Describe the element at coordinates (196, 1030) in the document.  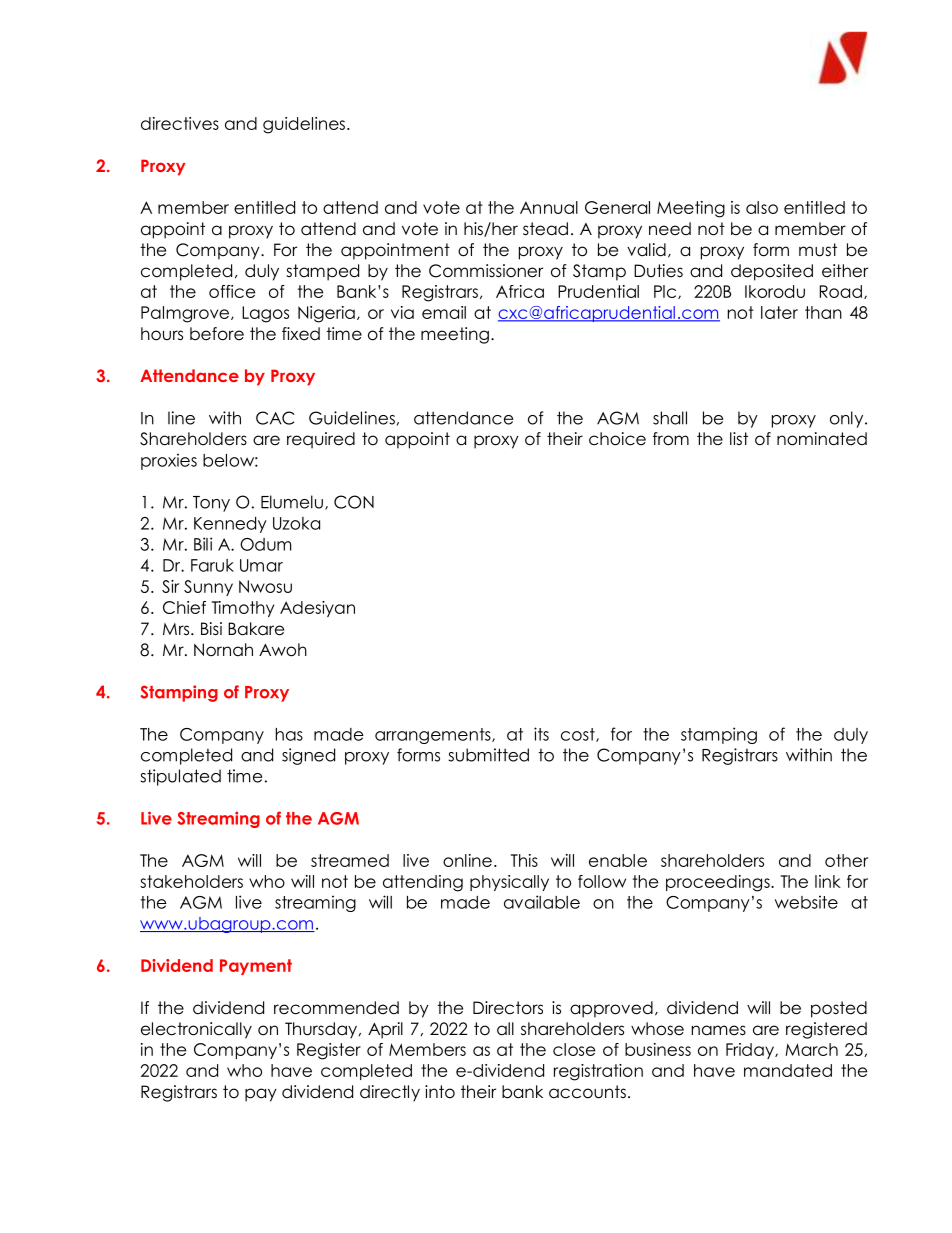
I see `electronically` at that location.
